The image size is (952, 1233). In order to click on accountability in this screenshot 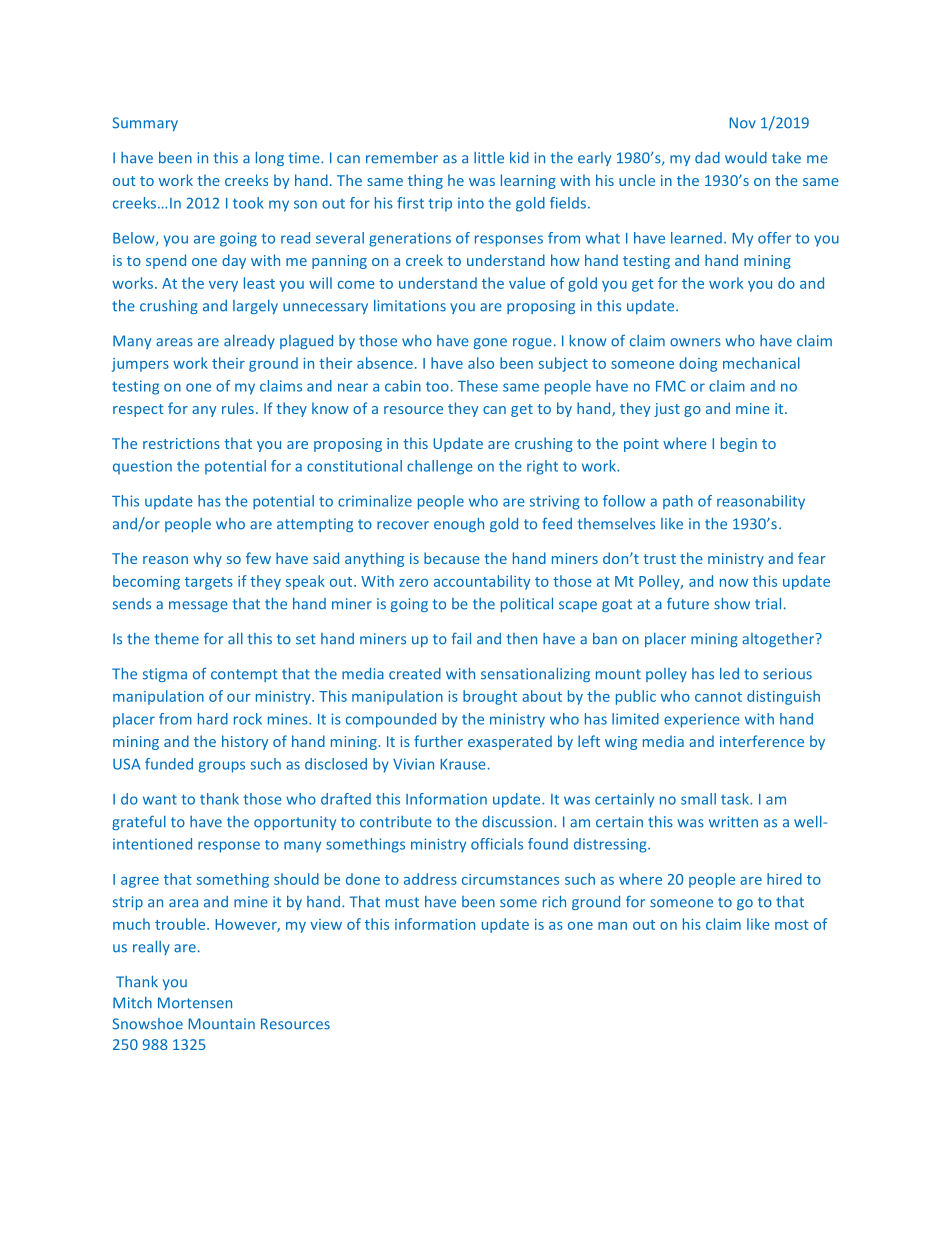, I will do `click(482, 582)`.
